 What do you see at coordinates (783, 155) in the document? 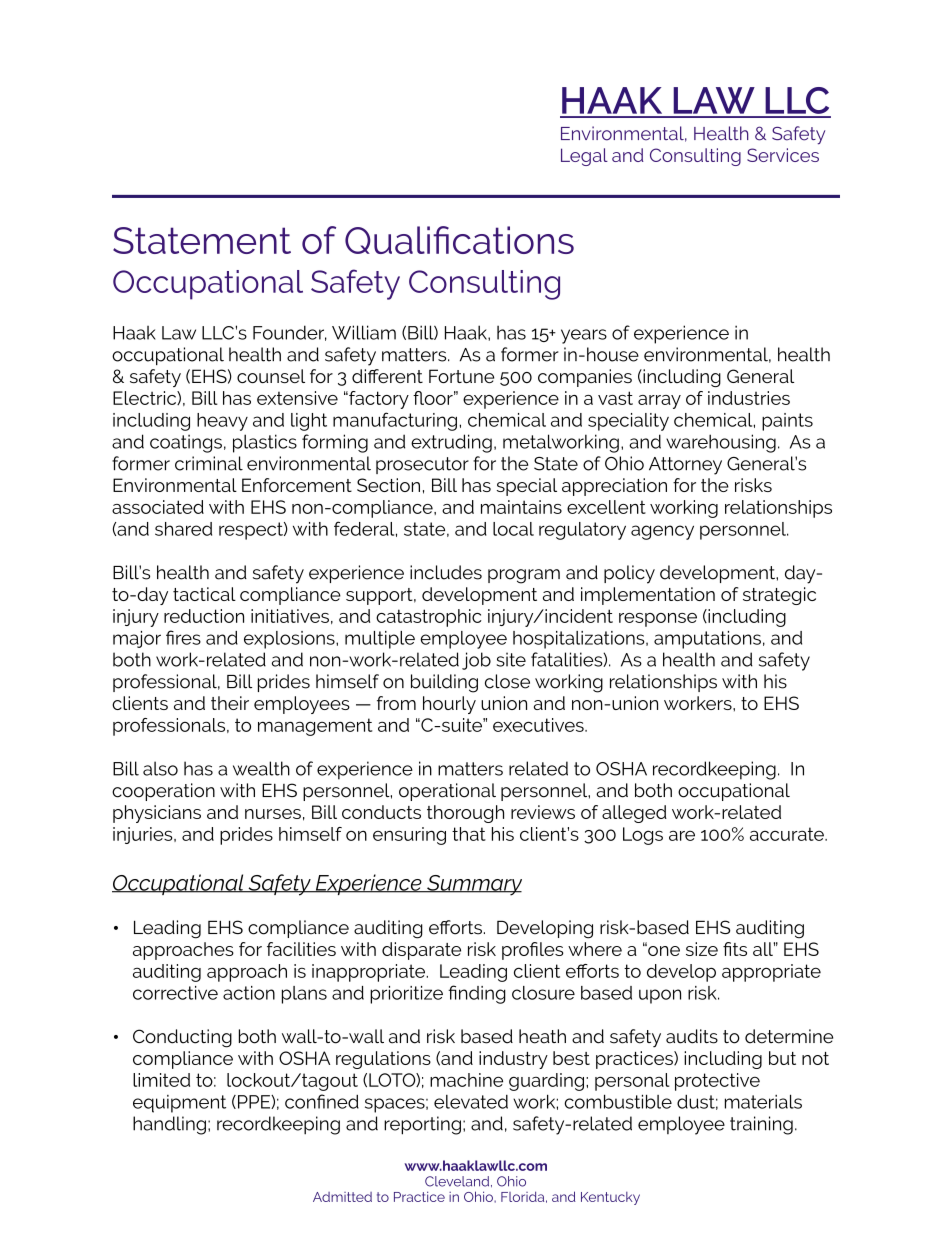
I see `Services` at bounding box center [783, 155].
